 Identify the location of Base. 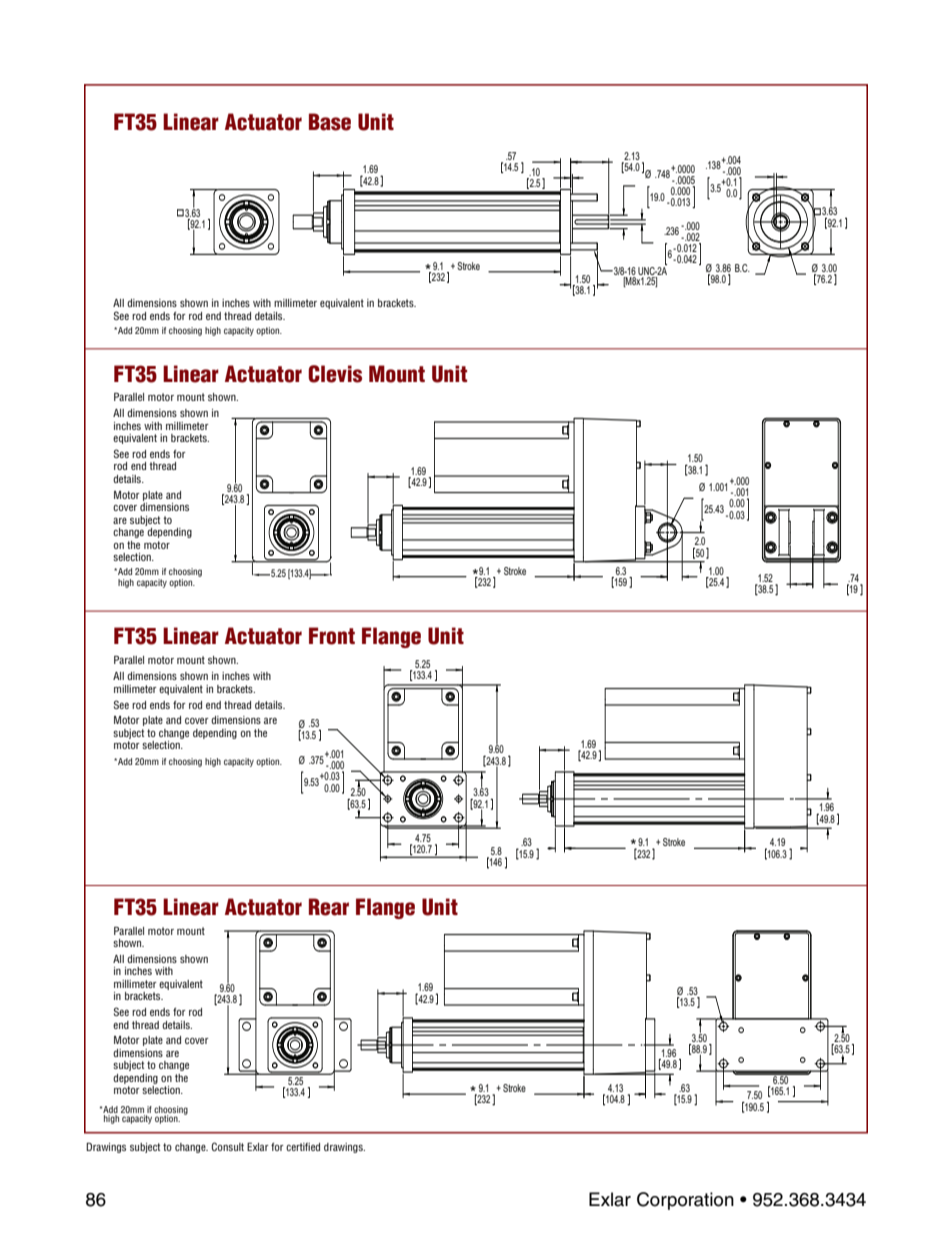
(330, 122).
